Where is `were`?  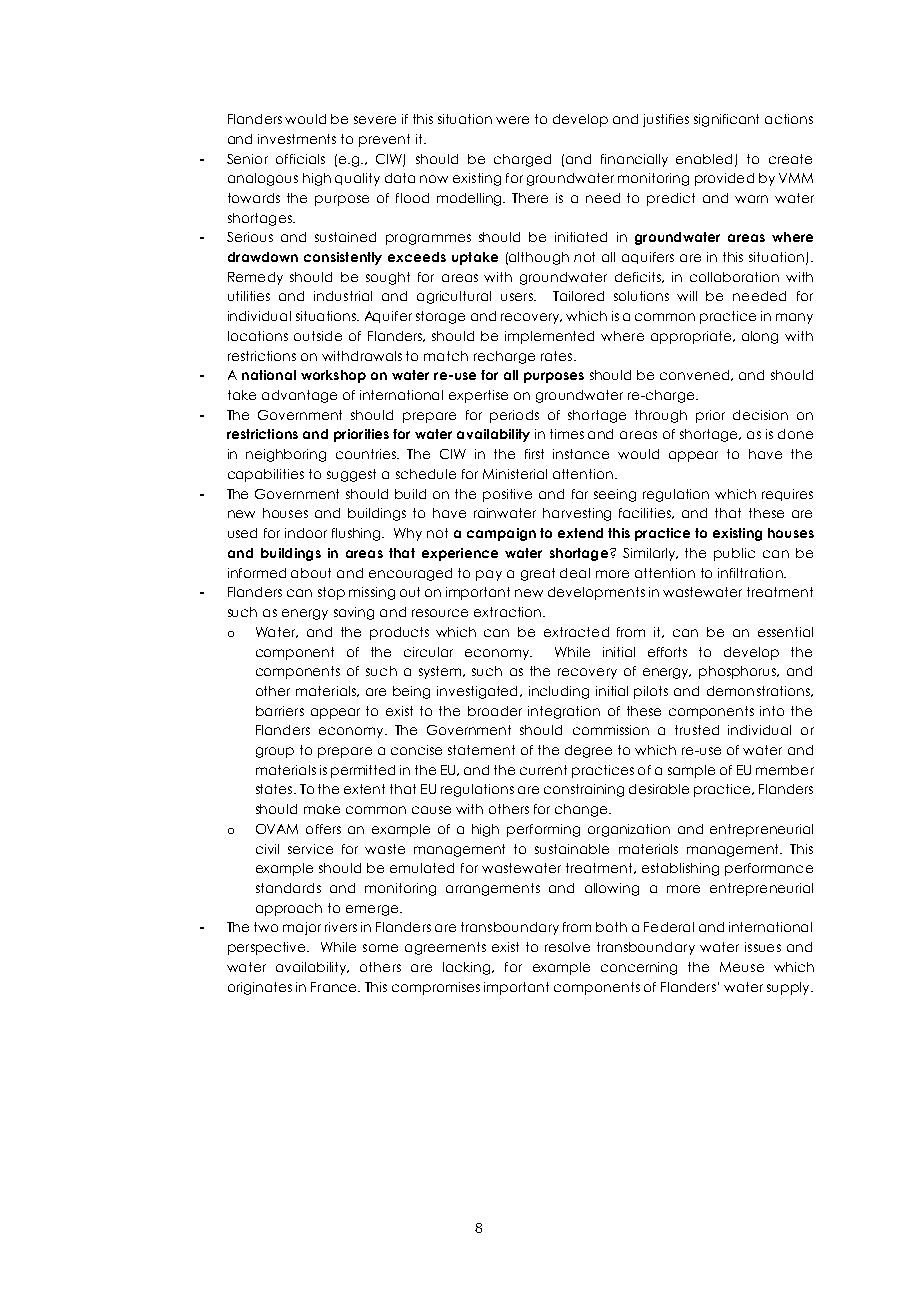
were is located at coordinates (512, 120).
